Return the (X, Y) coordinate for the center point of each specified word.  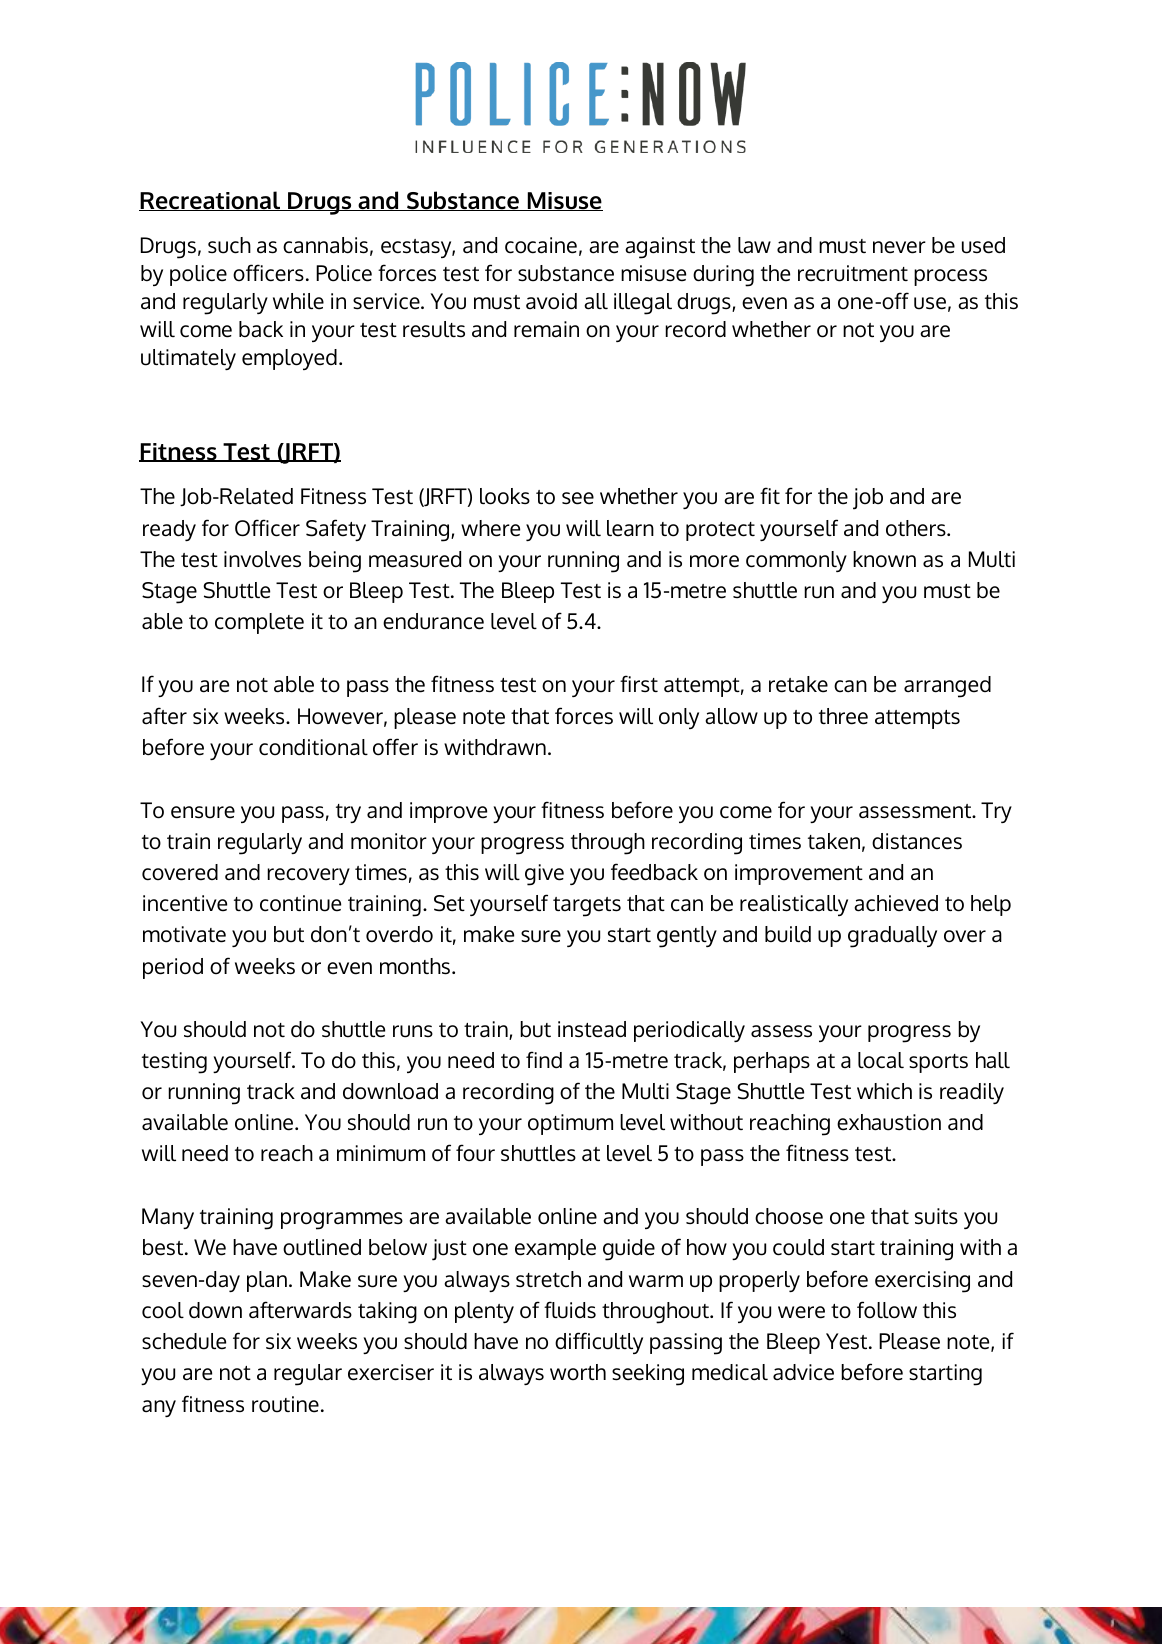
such (229, 245)
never (899, 247)
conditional (313, 747)
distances (917, 841)
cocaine (541, 245)
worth (578, 1372)
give (544, 875)
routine (285, 1404)
